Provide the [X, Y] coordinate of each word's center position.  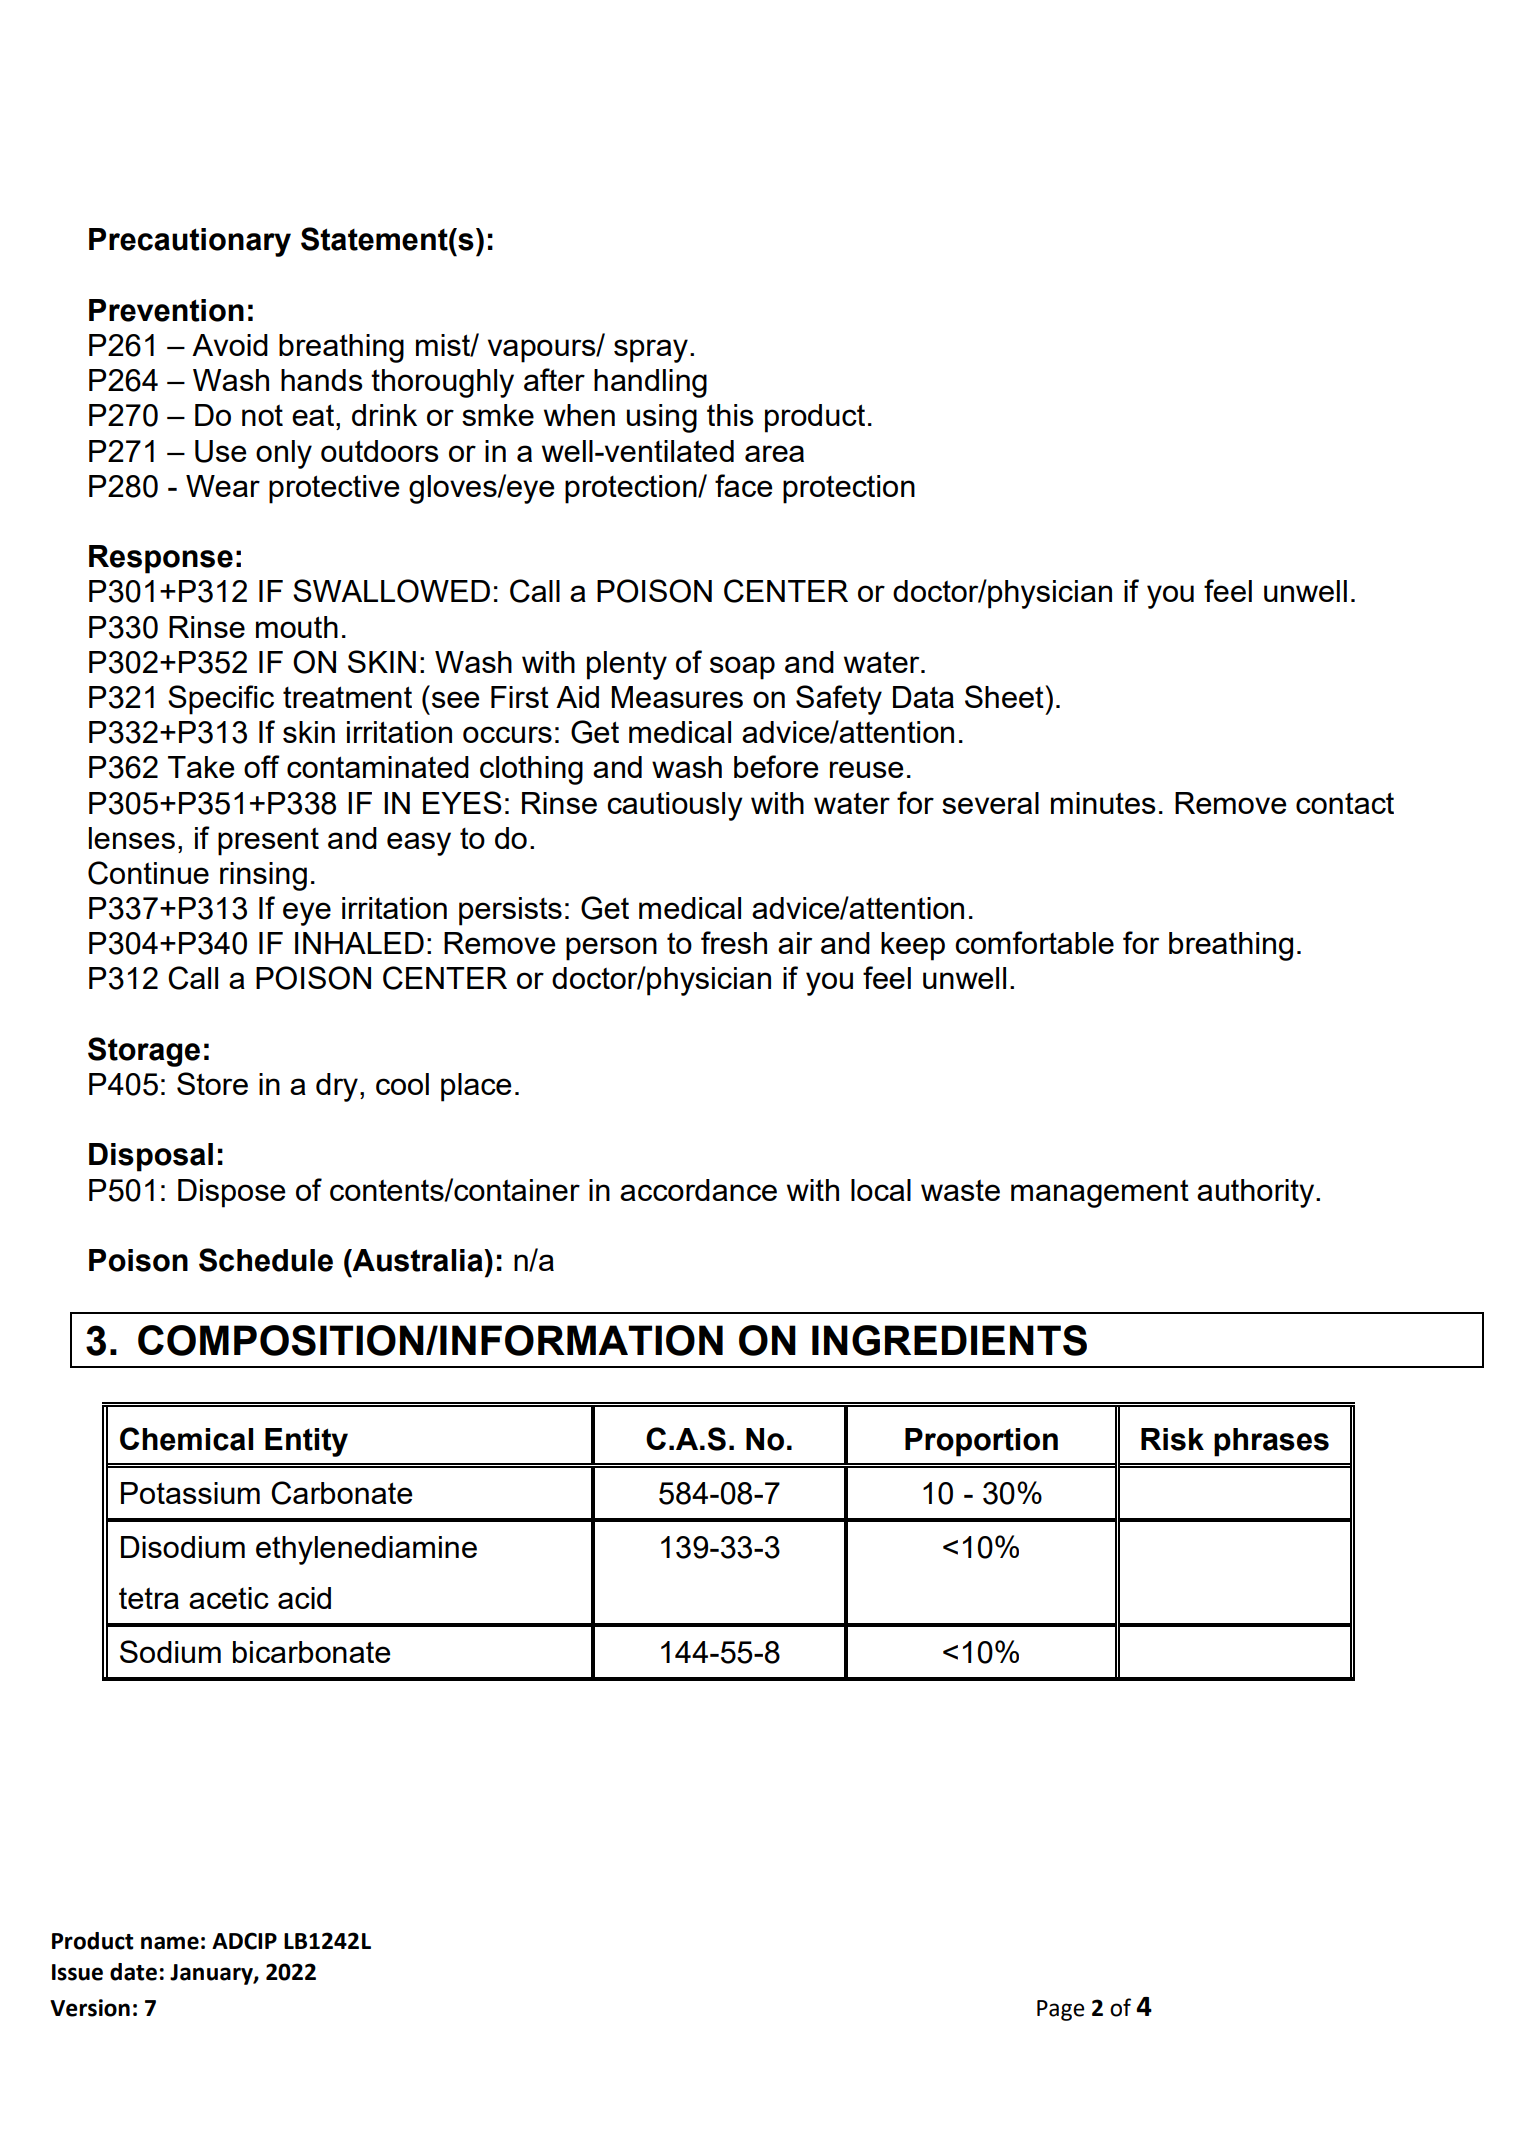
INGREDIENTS [949, 1340]
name [170, 1943]
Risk [1172, 1439]
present [268, 842]
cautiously [675, 806]
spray [651, 351]
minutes [1103, 803]
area [774, 453]
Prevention [166, 310]
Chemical [186, 1439]
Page [1060, 2010]
